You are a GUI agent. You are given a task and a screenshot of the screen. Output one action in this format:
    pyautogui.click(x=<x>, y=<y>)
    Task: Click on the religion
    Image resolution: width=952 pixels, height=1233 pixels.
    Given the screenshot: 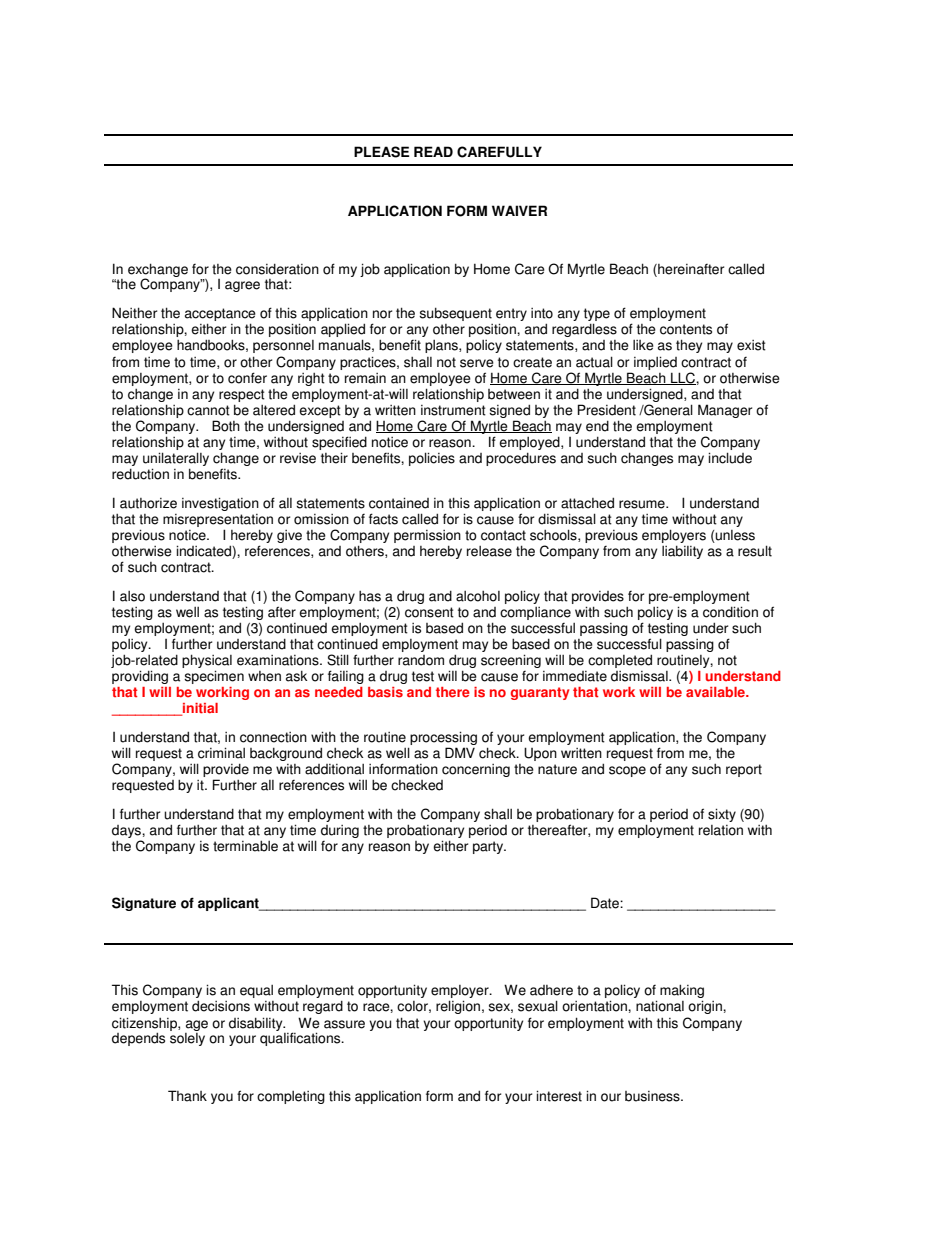 What is the action you would take?
    pyautogui.click(x=458, y=1007)
